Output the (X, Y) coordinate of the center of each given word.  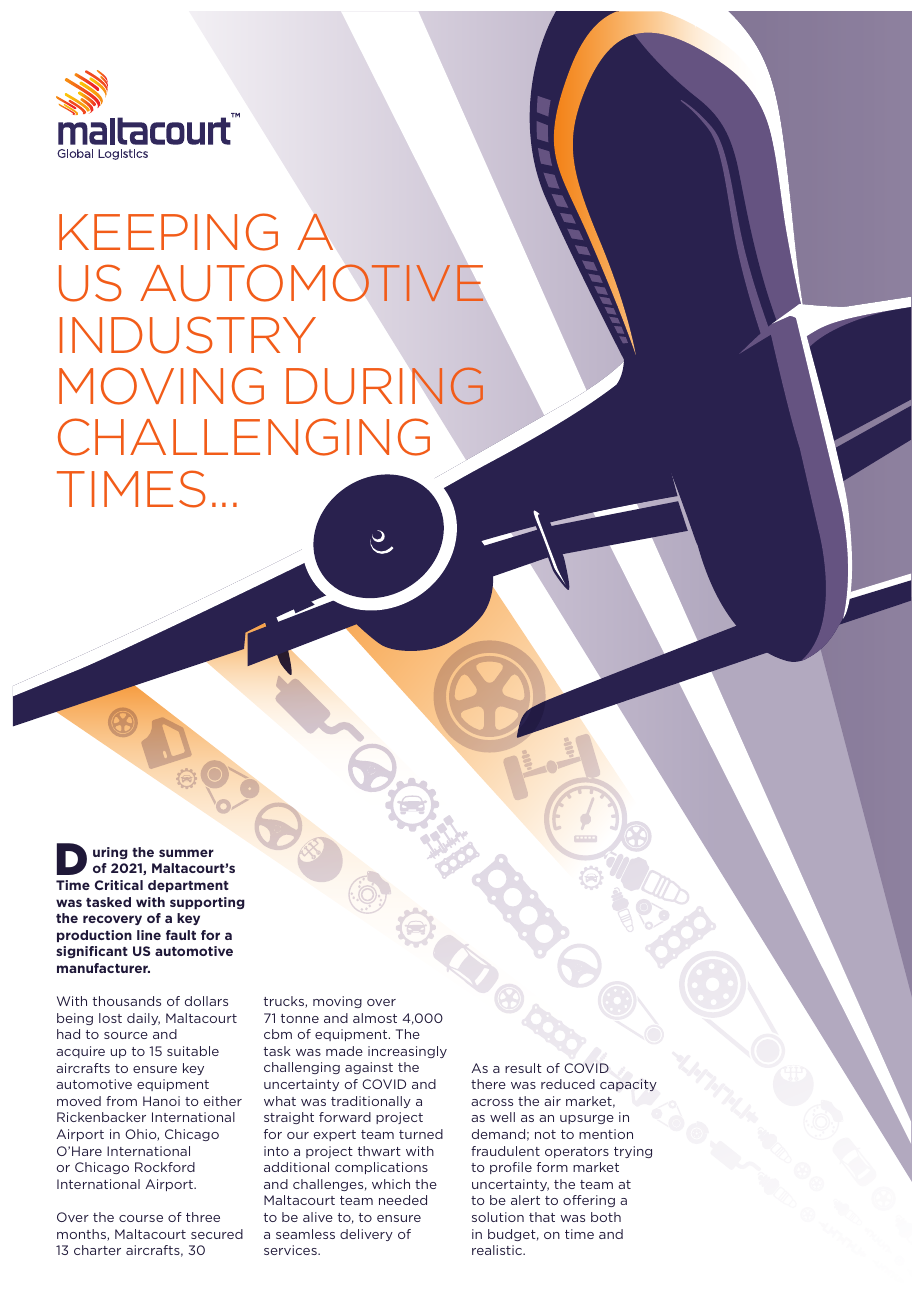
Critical (118, 885)
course (141, 1218)
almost (375, 1018)
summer (186, 853)
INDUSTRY (188, 335)
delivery (366, 1235)
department (188, 886)
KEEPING (168, 232)
